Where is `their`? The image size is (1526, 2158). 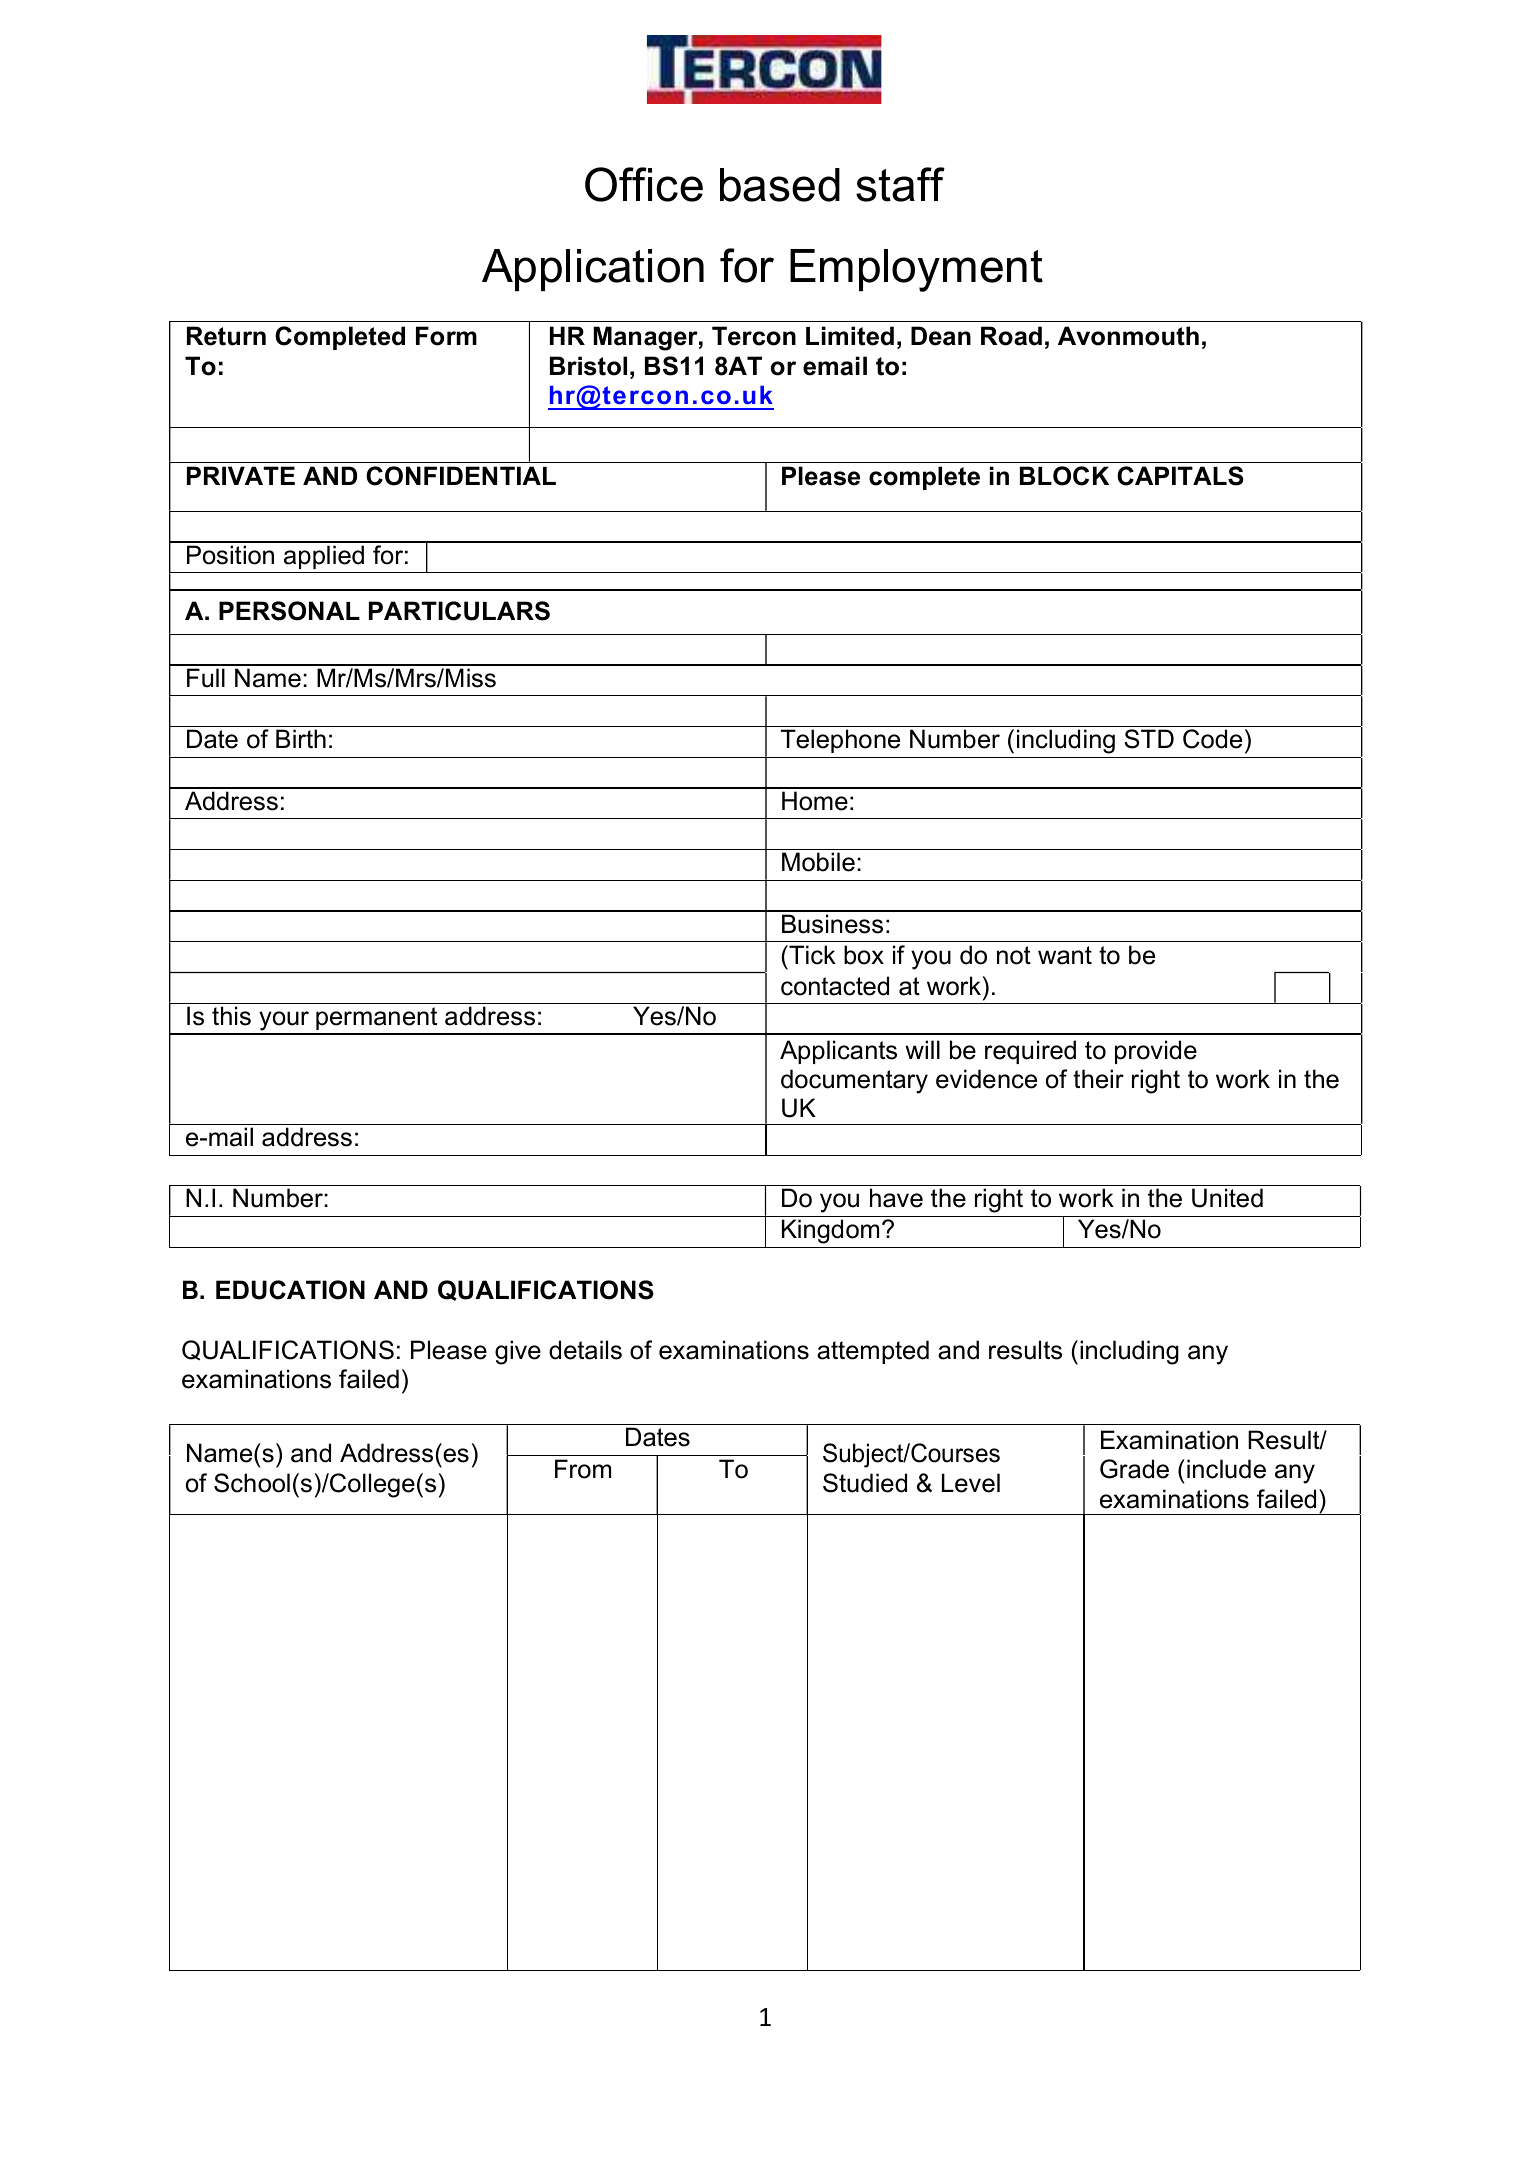 their is located at coordinates (1098, 1079).
